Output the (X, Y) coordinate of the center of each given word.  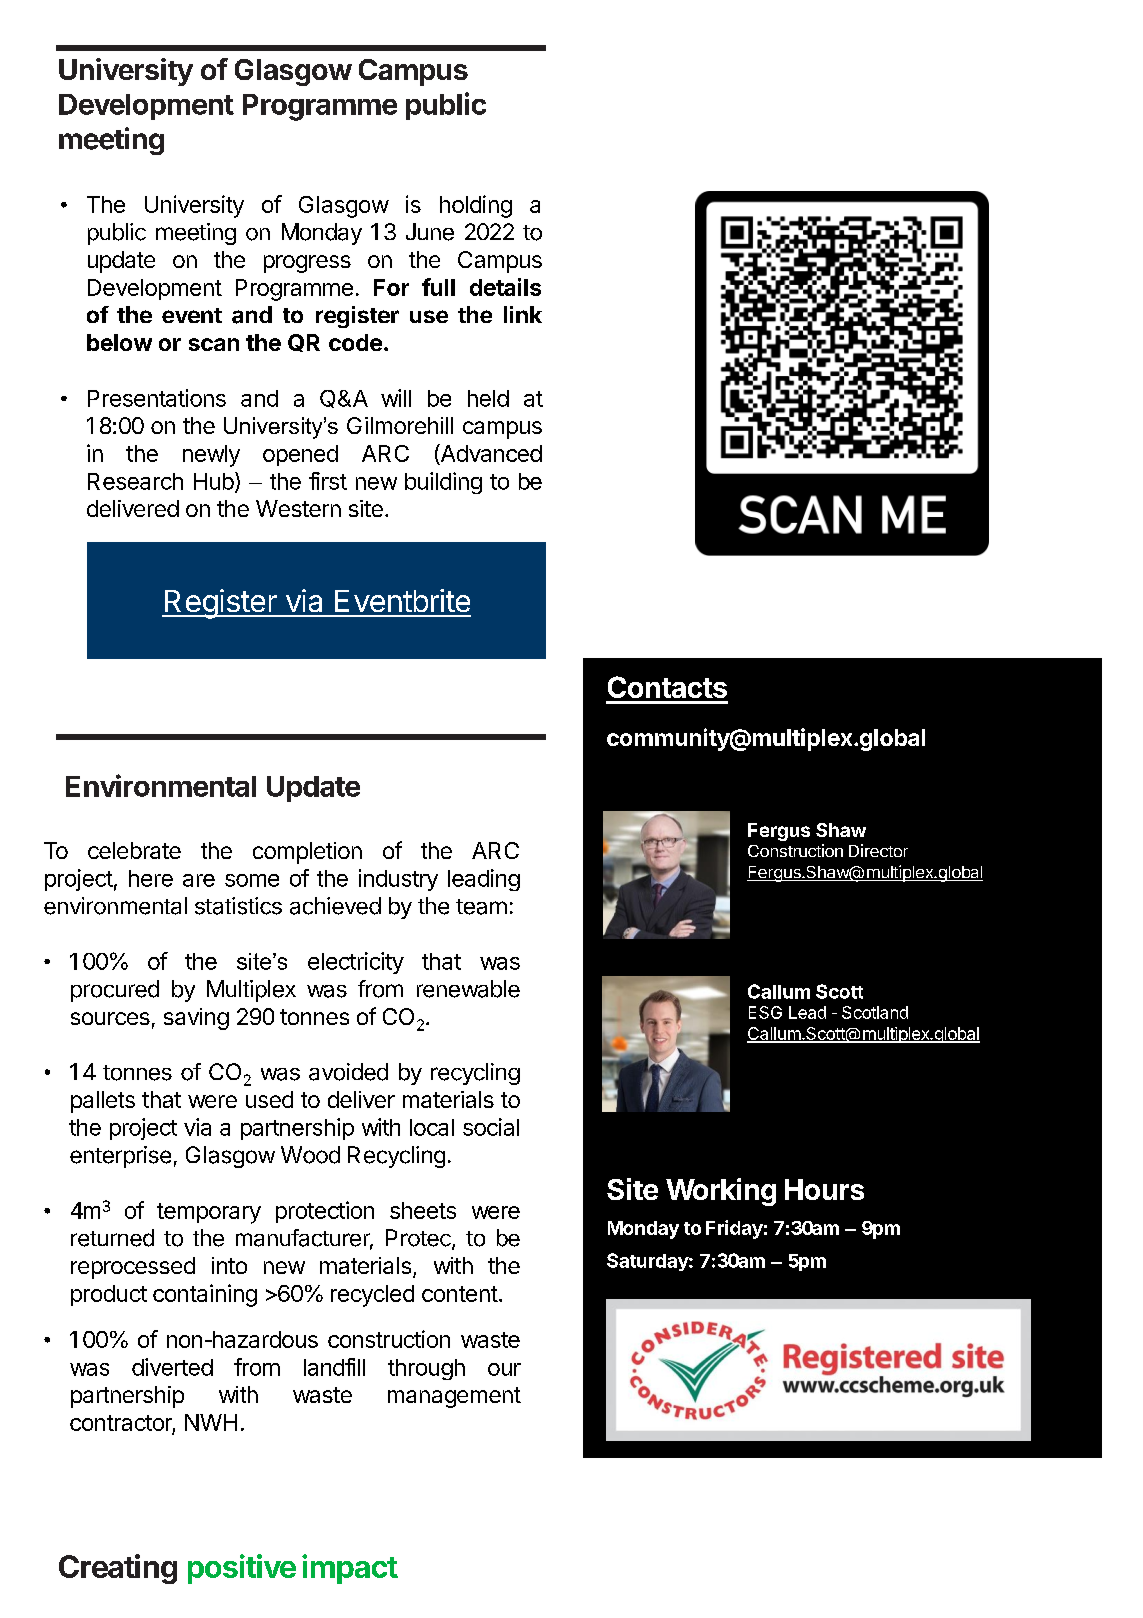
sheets (423, 1210)
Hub (214, 481)
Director (878, 850)
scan (214, 344)
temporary (209, 1213)
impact (350, 1569)
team (481, 907)
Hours (824, 1189)
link (523, 314)
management (454, 1397)
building (443, 483)
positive (242, 1569)
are (199, 880)
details (505, 287)
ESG (765, 1012)
